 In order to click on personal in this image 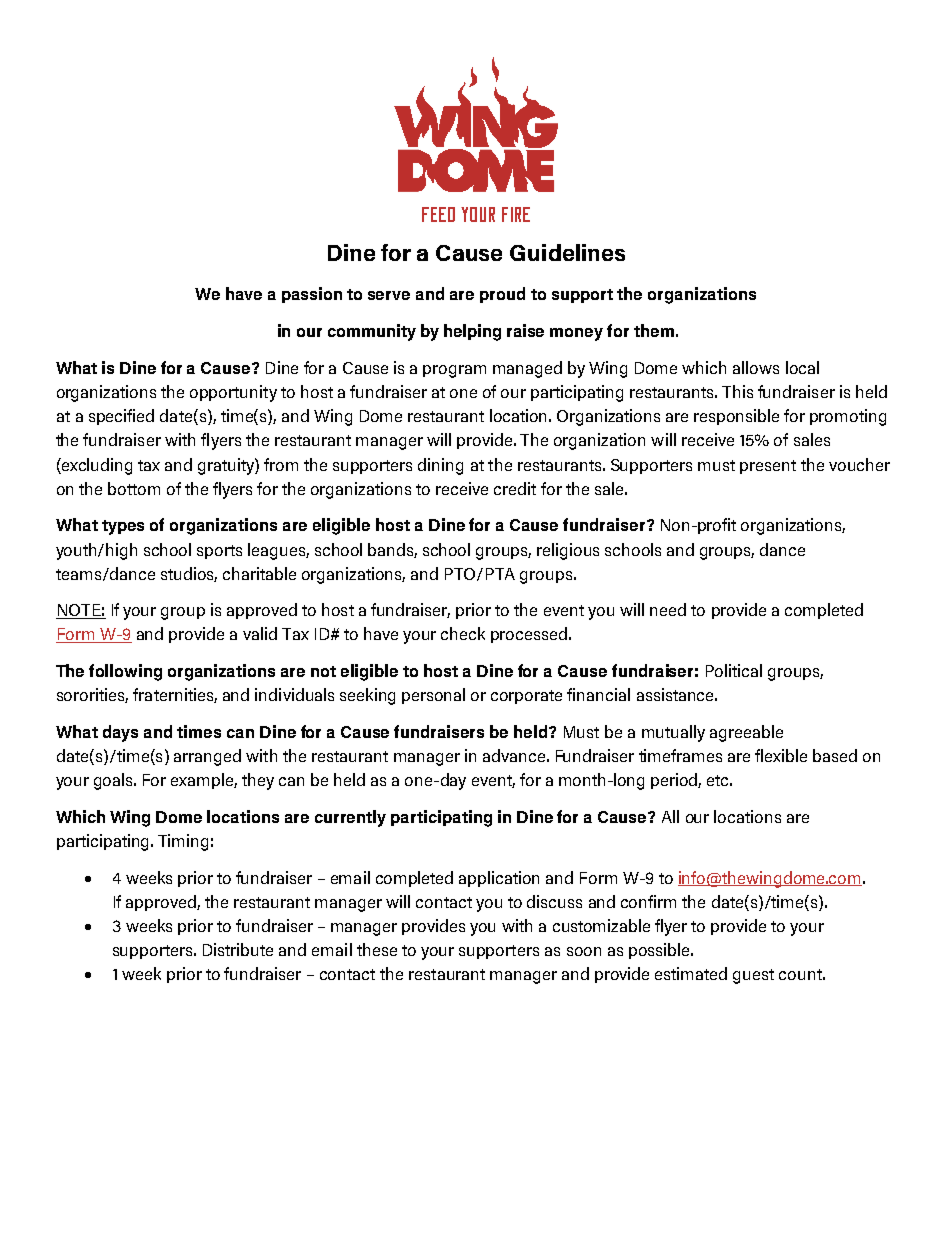, I will do `click(433, 696)`.
